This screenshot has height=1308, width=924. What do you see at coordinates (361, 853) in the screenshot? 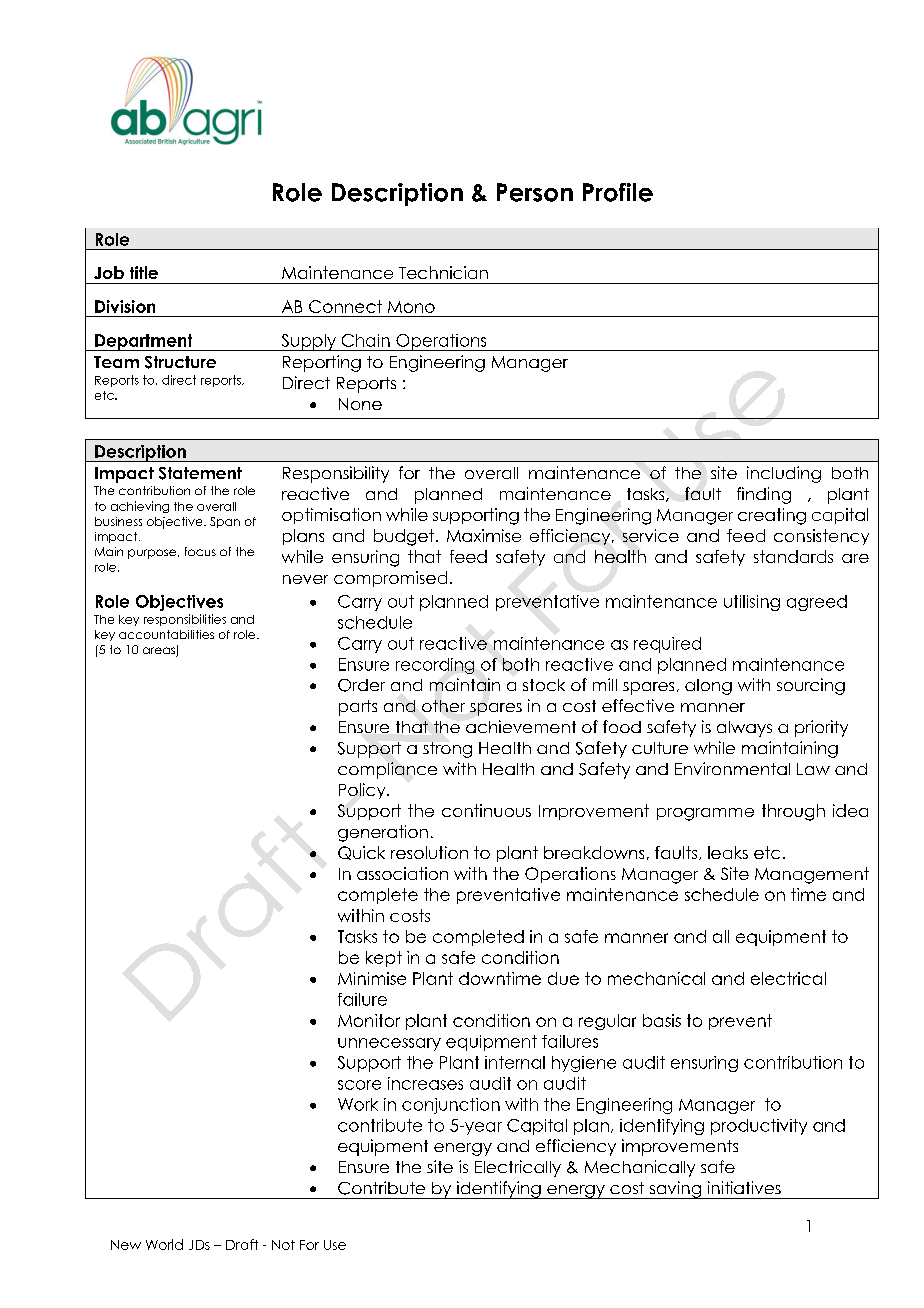
I see `Quick` at bounding box center [361, 853].
